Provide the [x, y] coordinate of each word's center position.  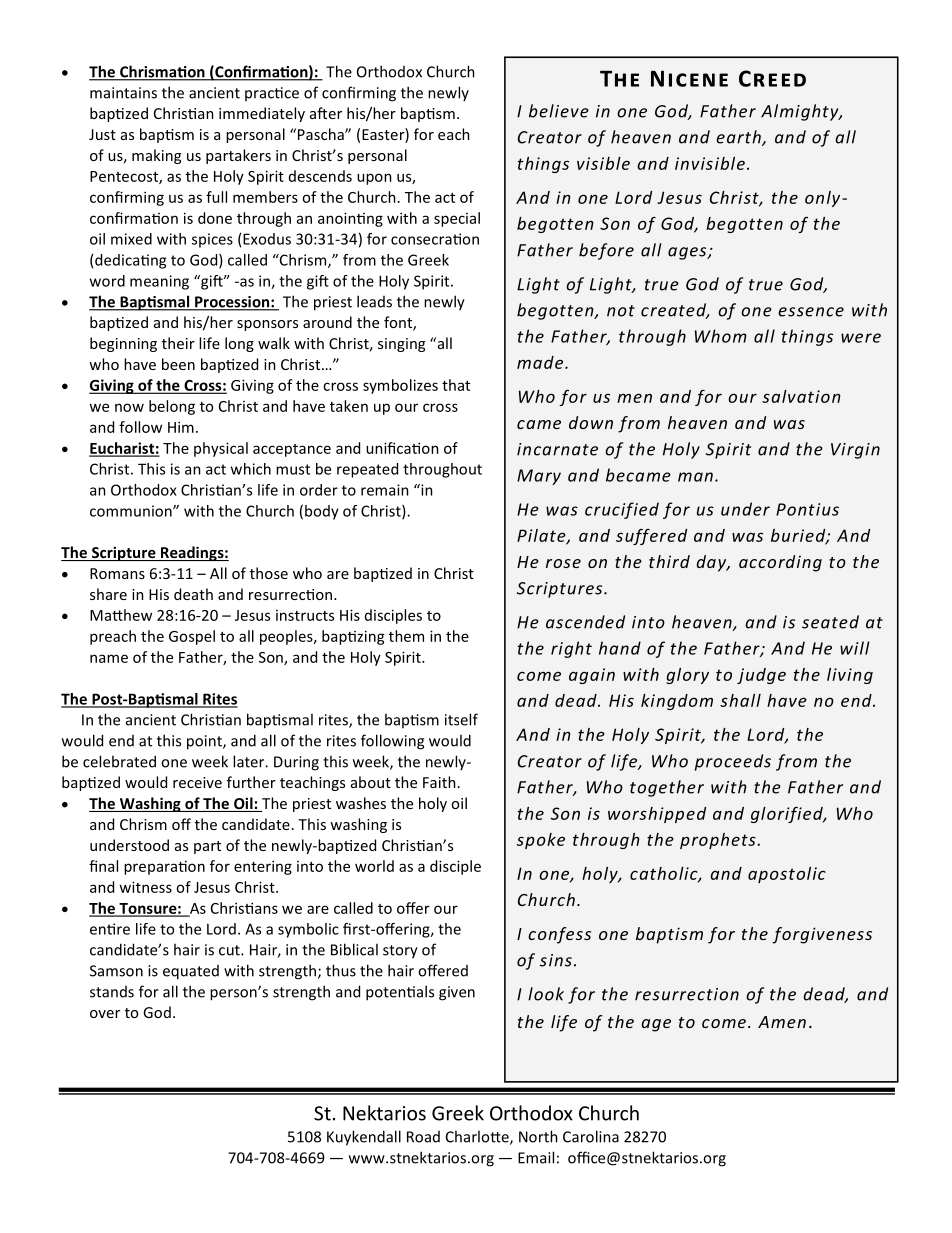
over [105, 1014]
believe [559, 111]
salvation [801, 396]
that [456, 385]
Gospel [192, 637]
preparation [164, 867]
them [406, 636]
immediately [262, 114]
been [178, 364]
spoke [541, 841]
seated [830, 622]
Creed [772, 78]
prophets [719, 841]
